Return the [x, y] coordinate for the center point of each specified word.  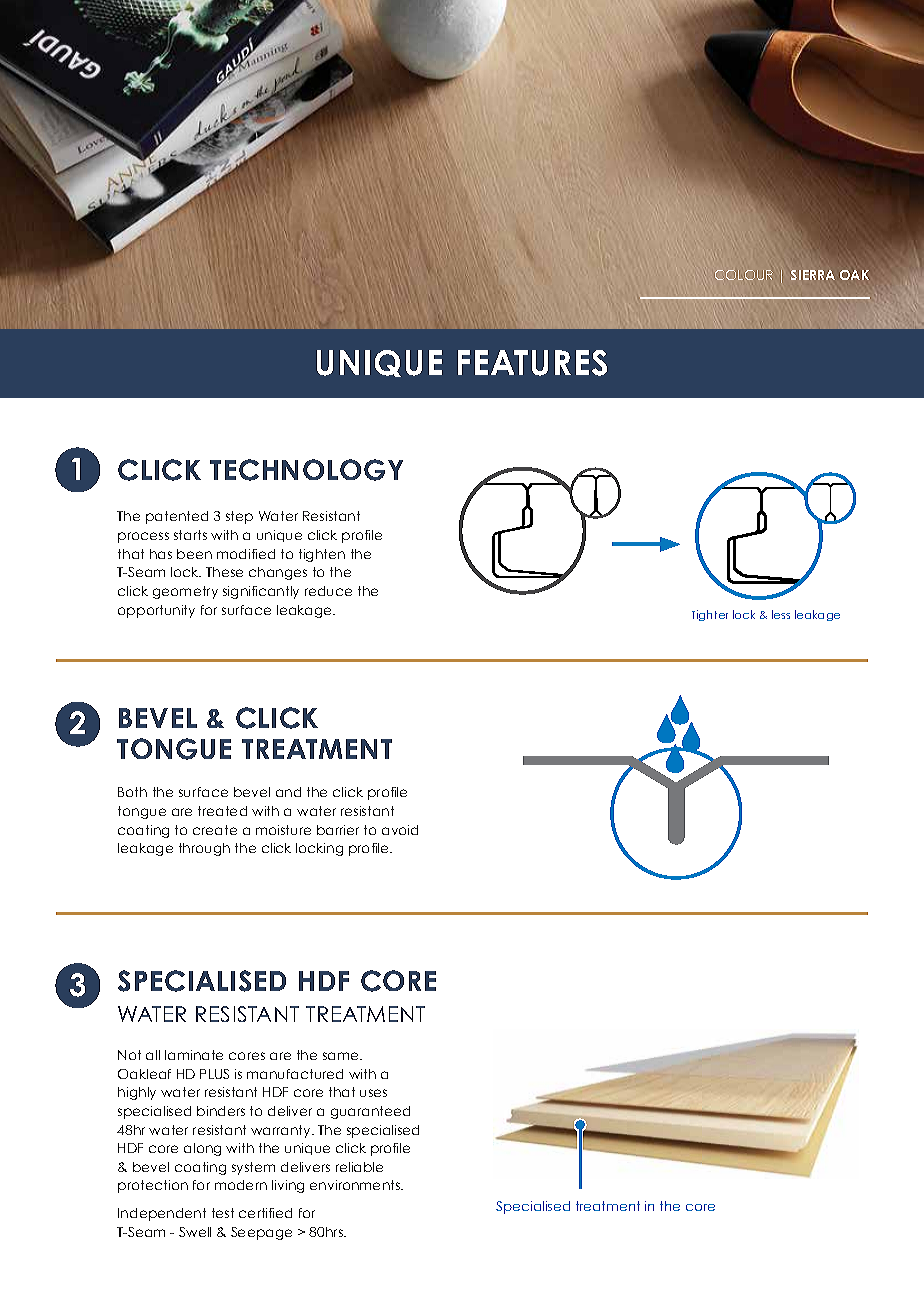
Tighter [710, 615]
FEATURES [532, 363]
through [204, 849]
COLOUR [744, 275]
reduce [328, 591]
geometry [185, 592]
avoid [400, 830]
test [223, 1213]
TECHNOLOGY [306, 470]
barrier [338, 830]
